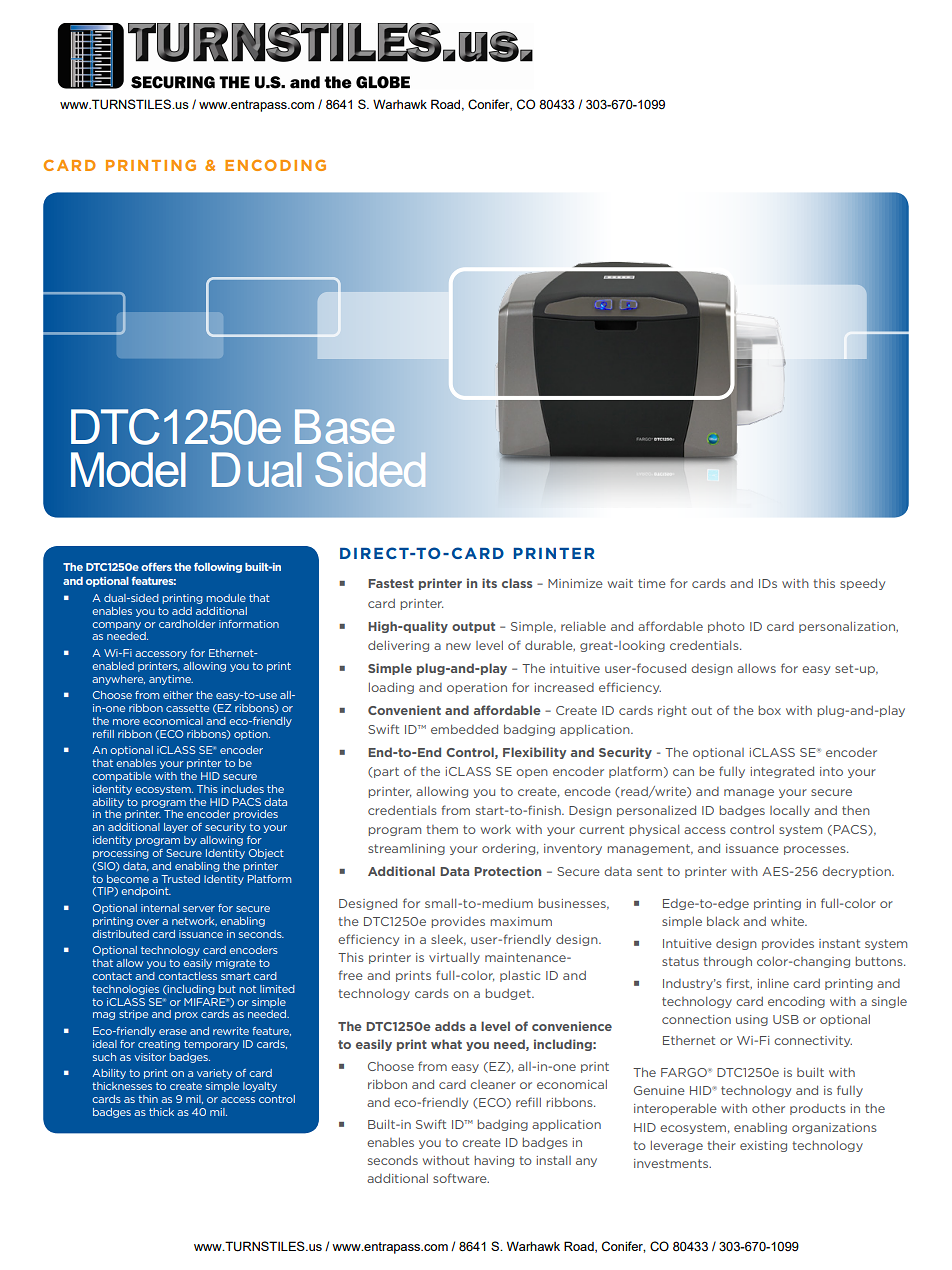  I want to click on personalization, so click(848, 627).
